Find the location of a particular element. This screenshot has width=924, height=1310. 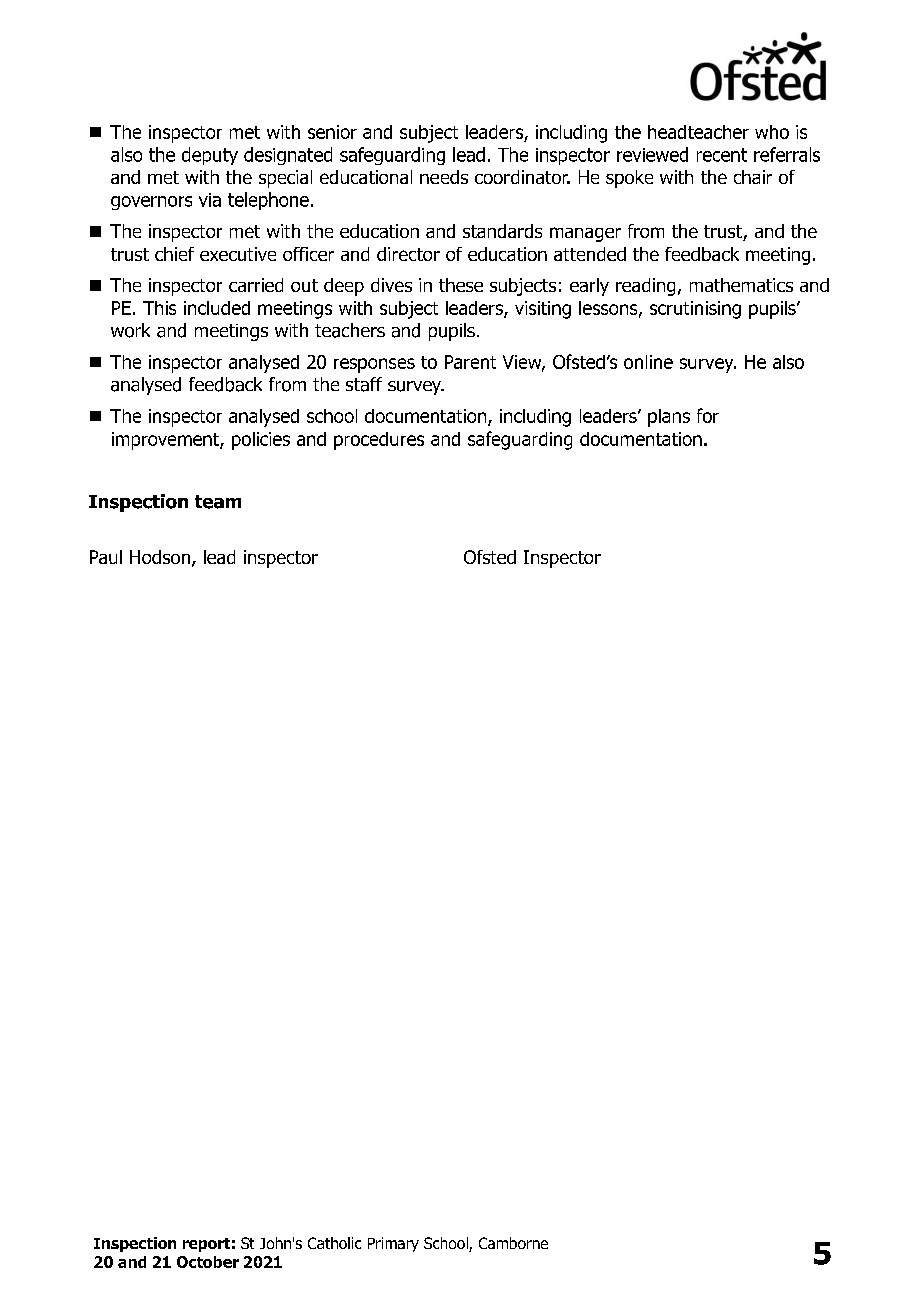

procedures is located at coordinates (379, 441).
